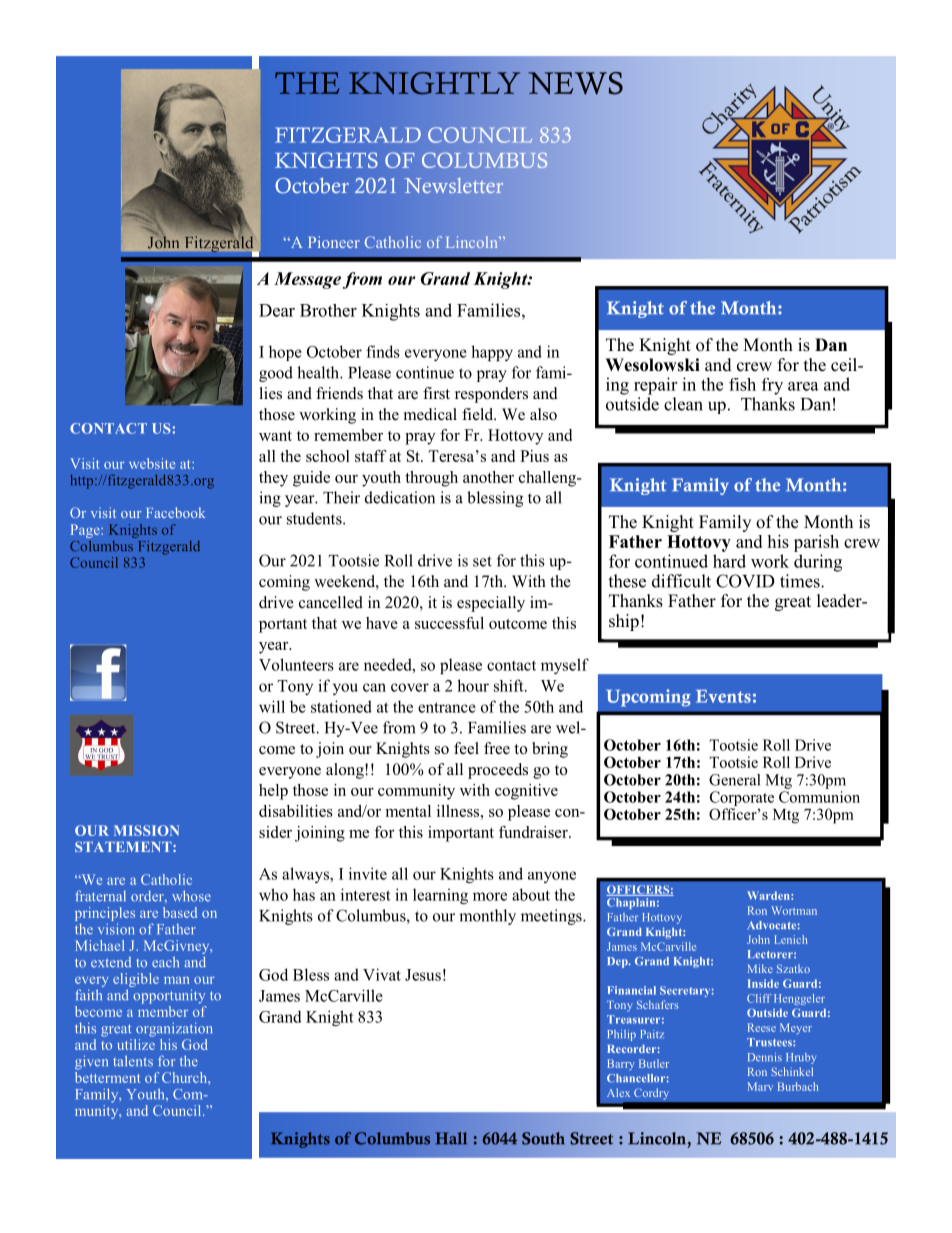 The width and height of the document is (952, 1233). Describe the element at coordinates (277, 310) in the document. I see `Dear` at that location.
